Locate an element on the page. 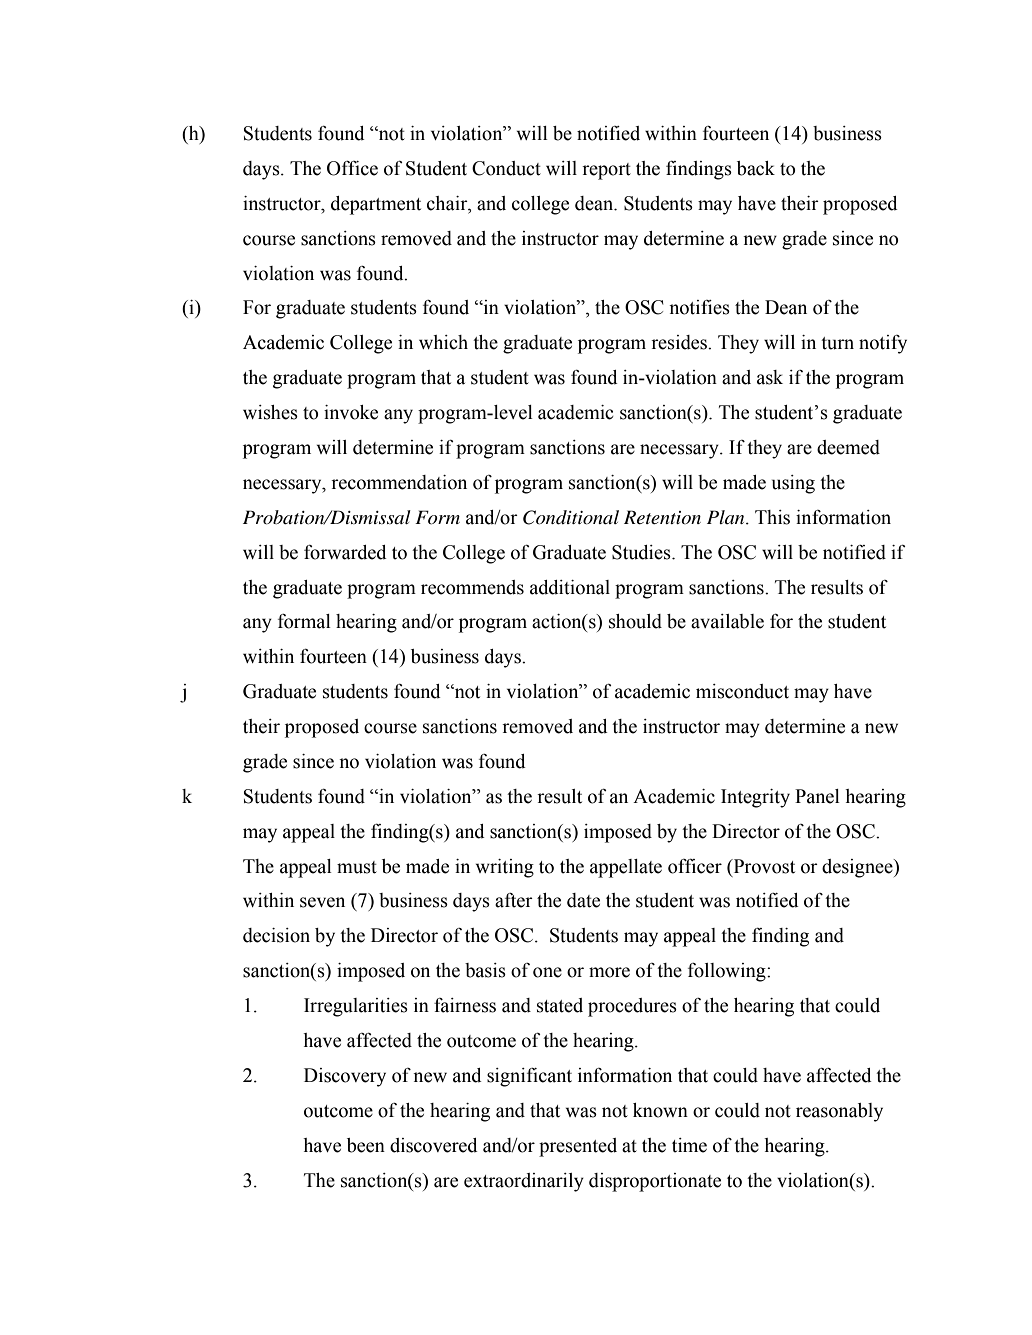  This is located at coordinates (772, 517).
